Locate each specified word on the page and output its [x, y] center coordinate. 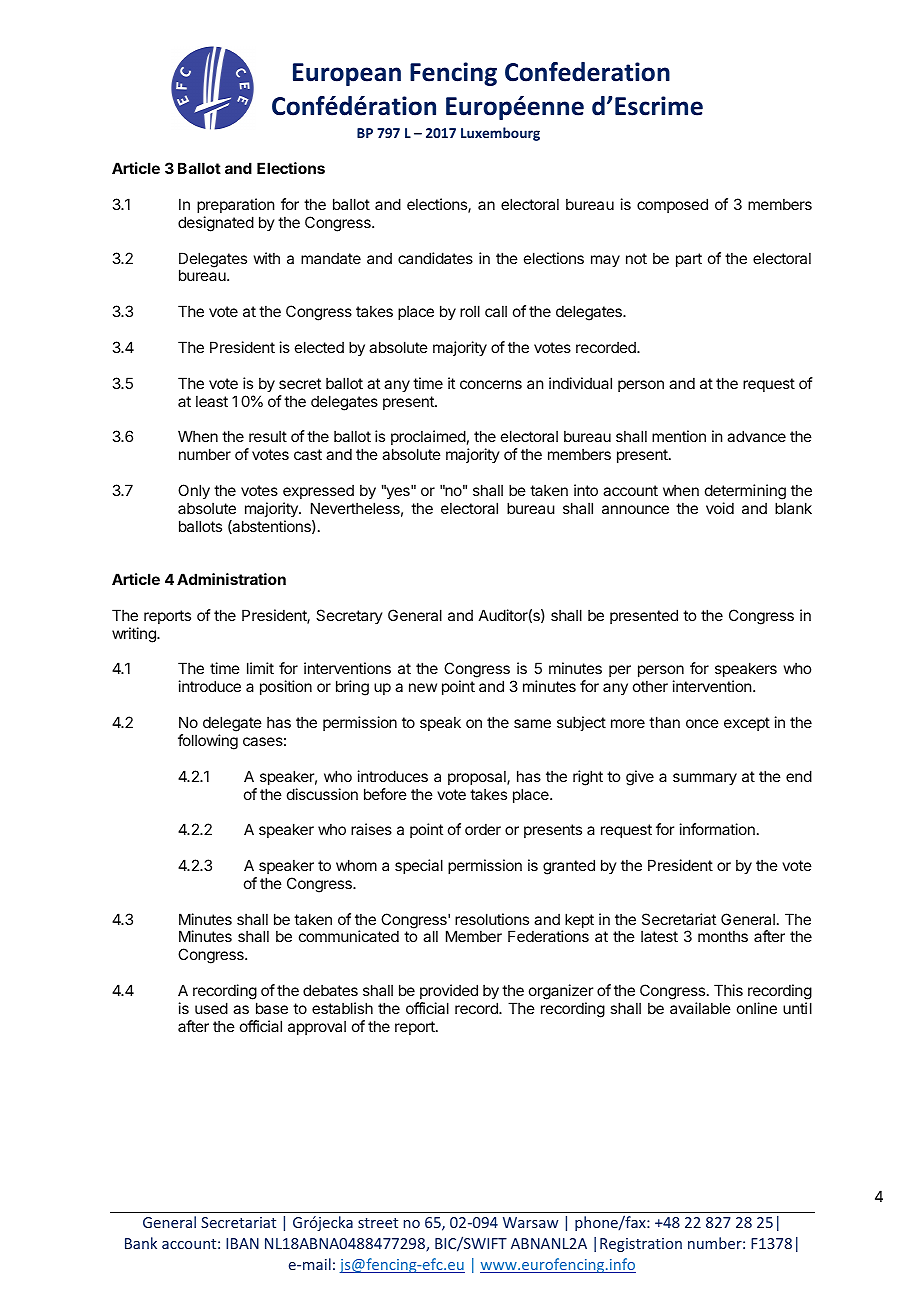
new [423, 687]
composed [672, 205]
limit [260, 668]
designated [216, 224]
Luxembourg [500, 134]
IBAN [242, 1243]
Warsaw [530, 1222]
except [747, 724]
